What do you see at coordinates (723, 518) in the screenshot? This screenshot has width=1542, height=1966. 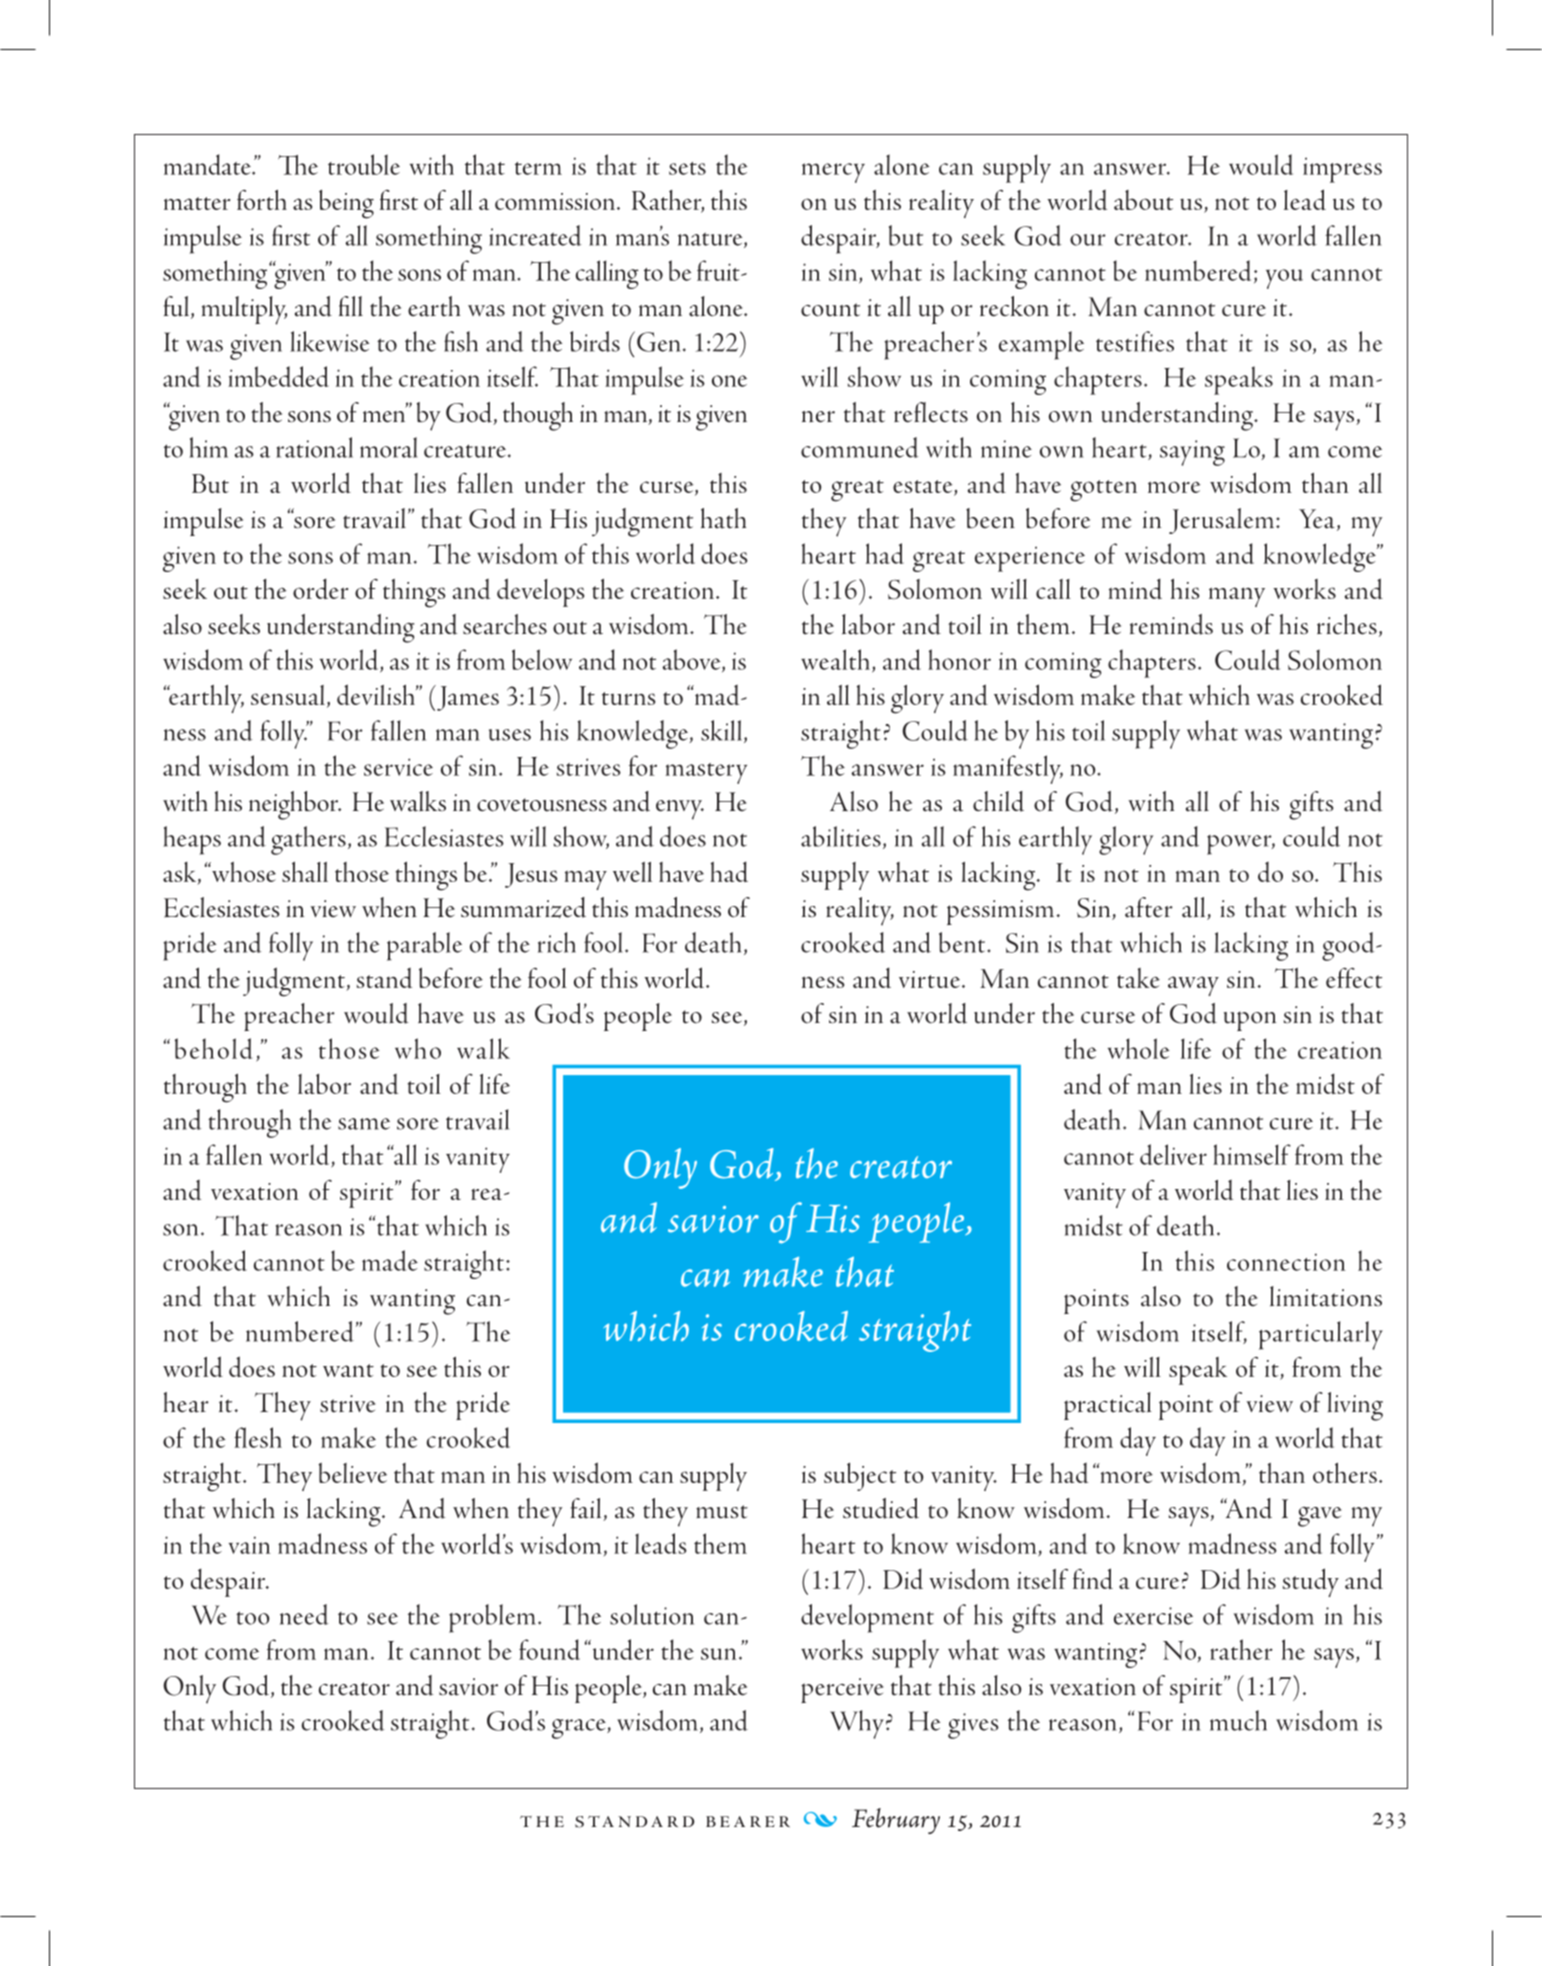 I see `hath` at bounding box center [723, 518].
